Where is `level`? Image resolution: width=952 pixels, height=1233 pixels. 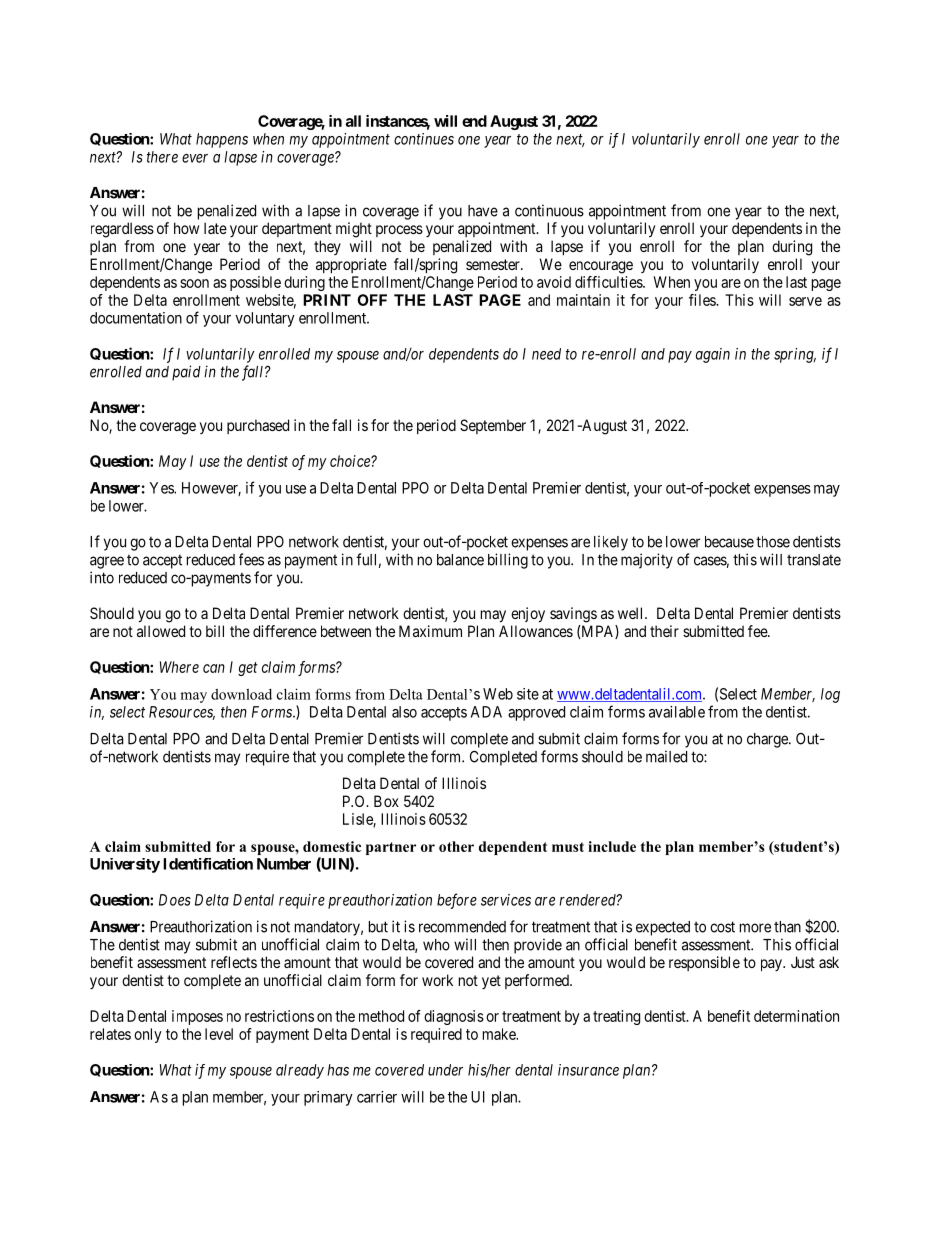
level is located at coordinates (219, 1034).
